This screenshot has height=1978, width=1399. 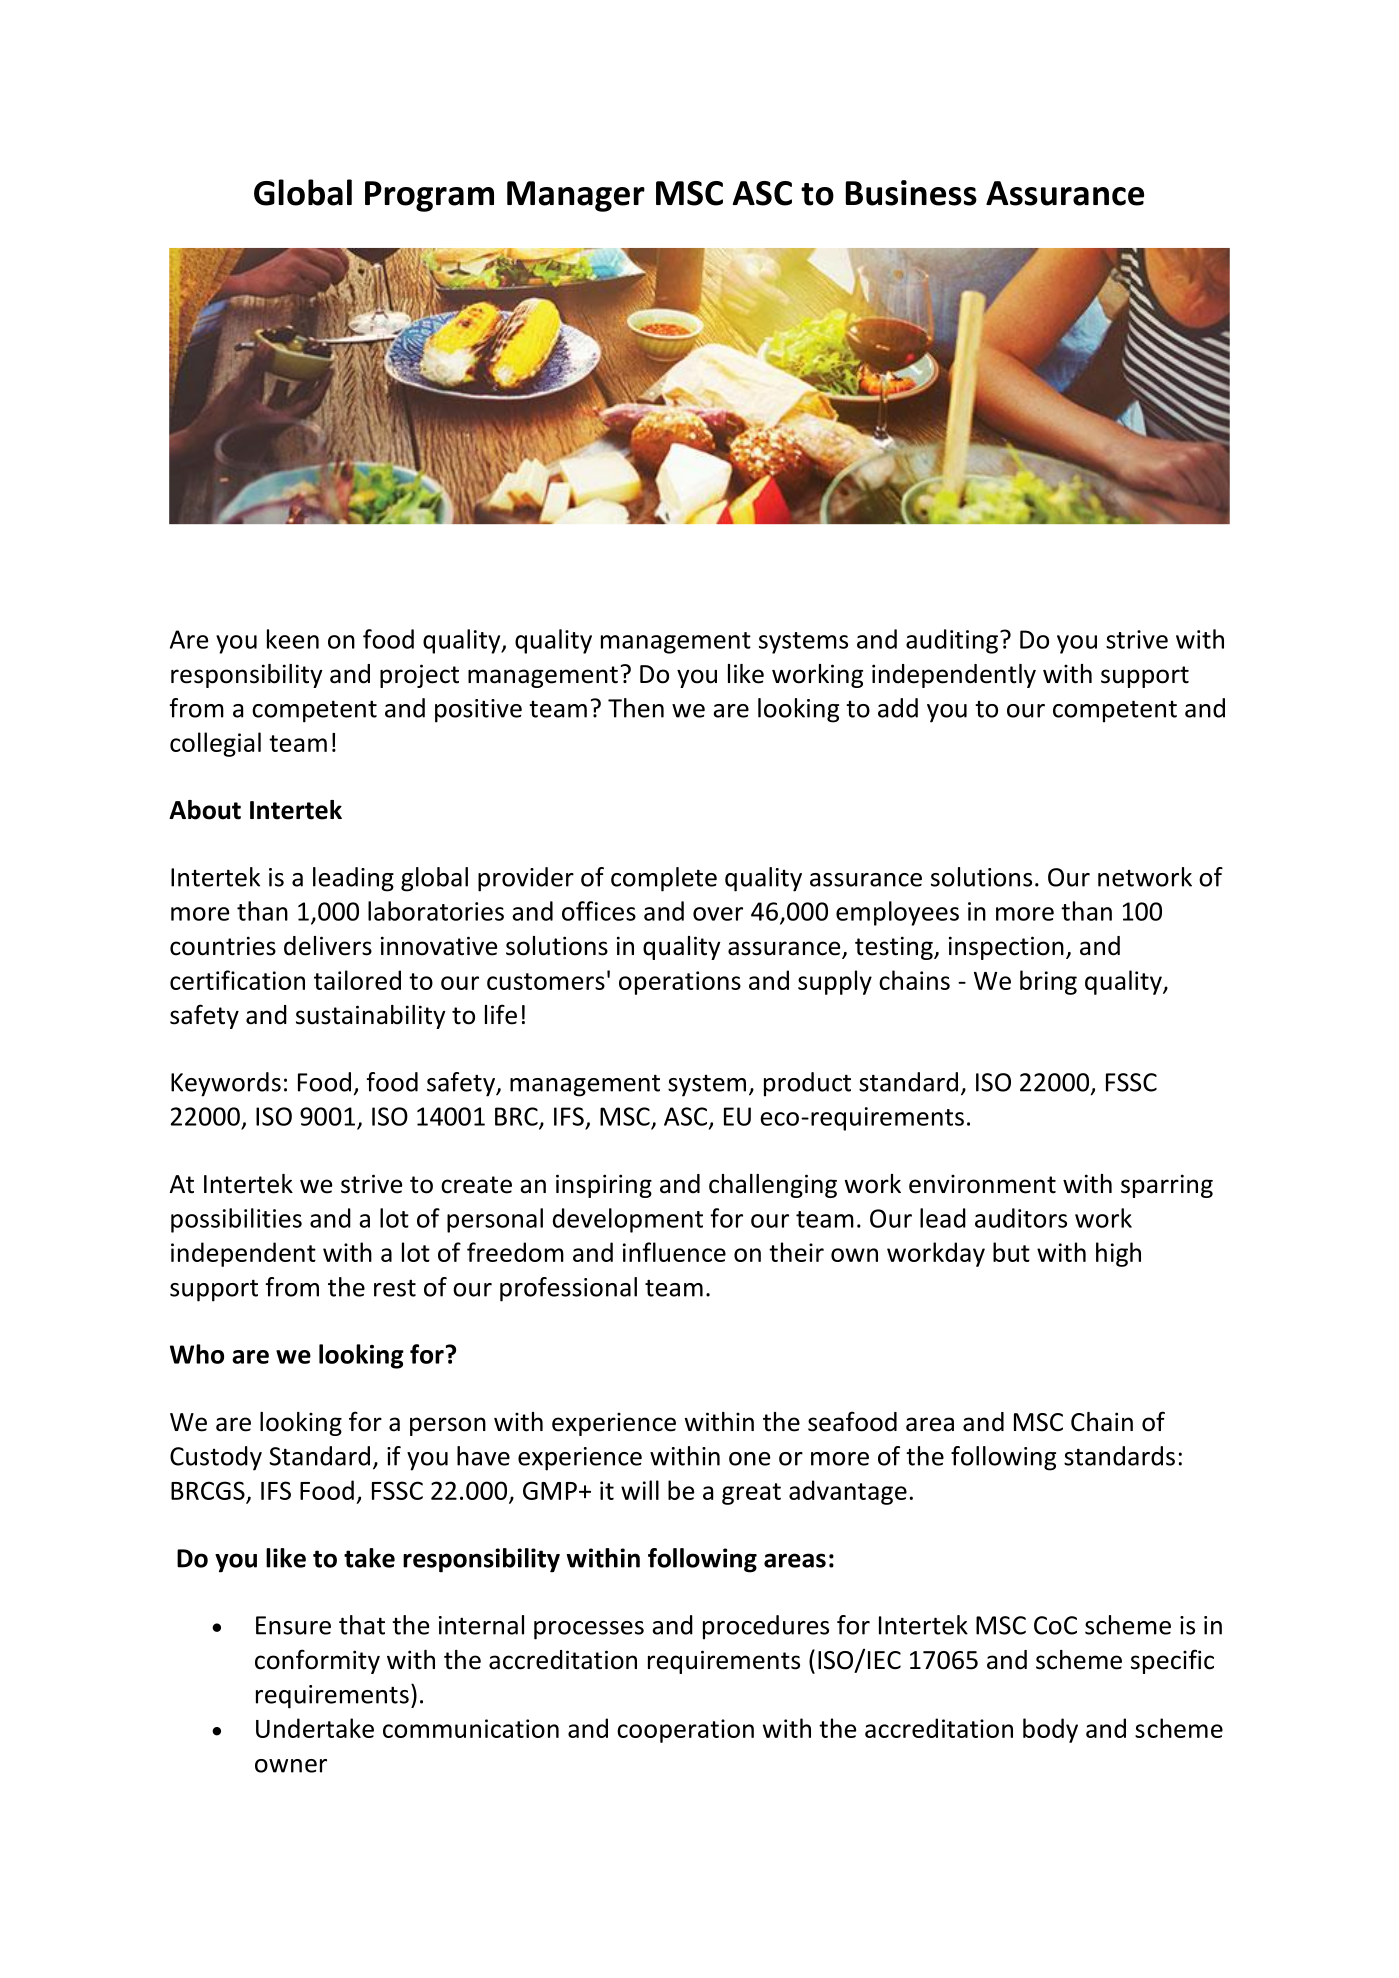 I want to click on About, so click(x=205, y=810).
